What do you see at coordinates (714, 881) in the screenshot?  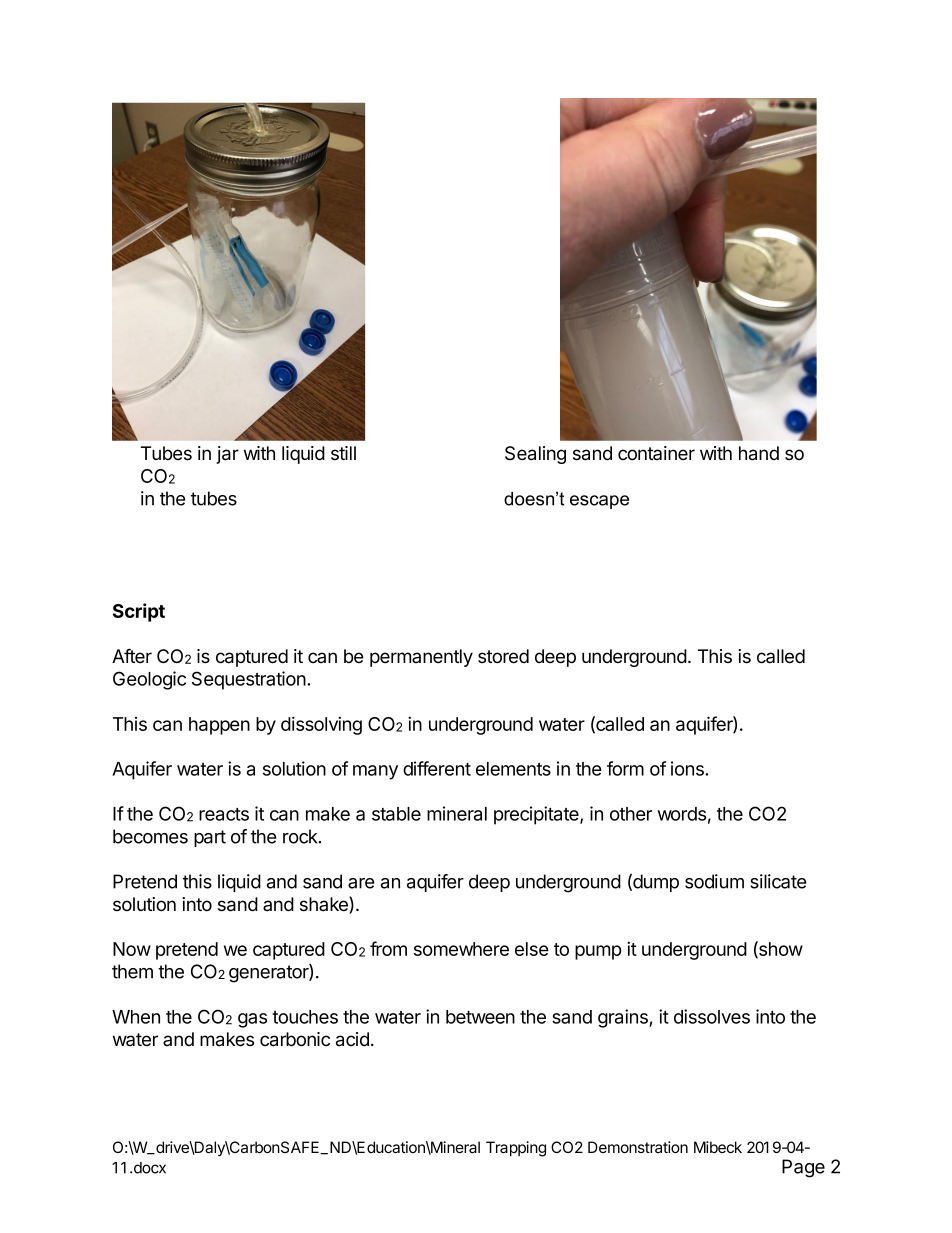 I see `sodium` at bounding box center [714, 881].
